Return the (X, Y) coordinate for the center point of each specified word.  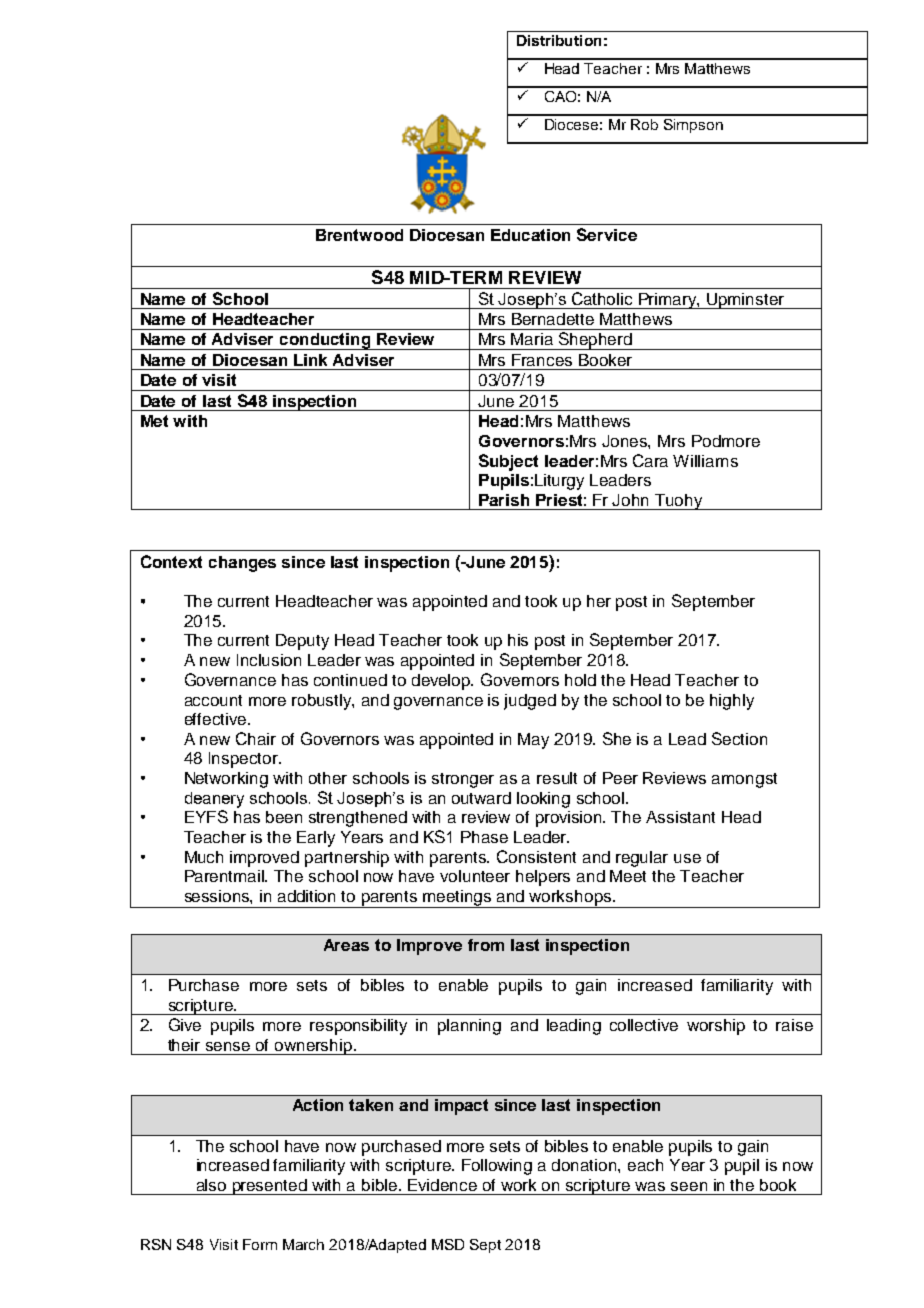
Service (607, 234)
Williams (705, 461)
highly (732, 702)
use (687, 858)
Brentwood (359, 235)
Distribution (559, 40)
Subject (508, 462)
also (211, 1185)
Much (204, 857)
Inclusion (269, 660)
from (486, 945)
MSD (448, 1244)
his (518, 640)
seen (689, 1186)
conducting (325, 341)
